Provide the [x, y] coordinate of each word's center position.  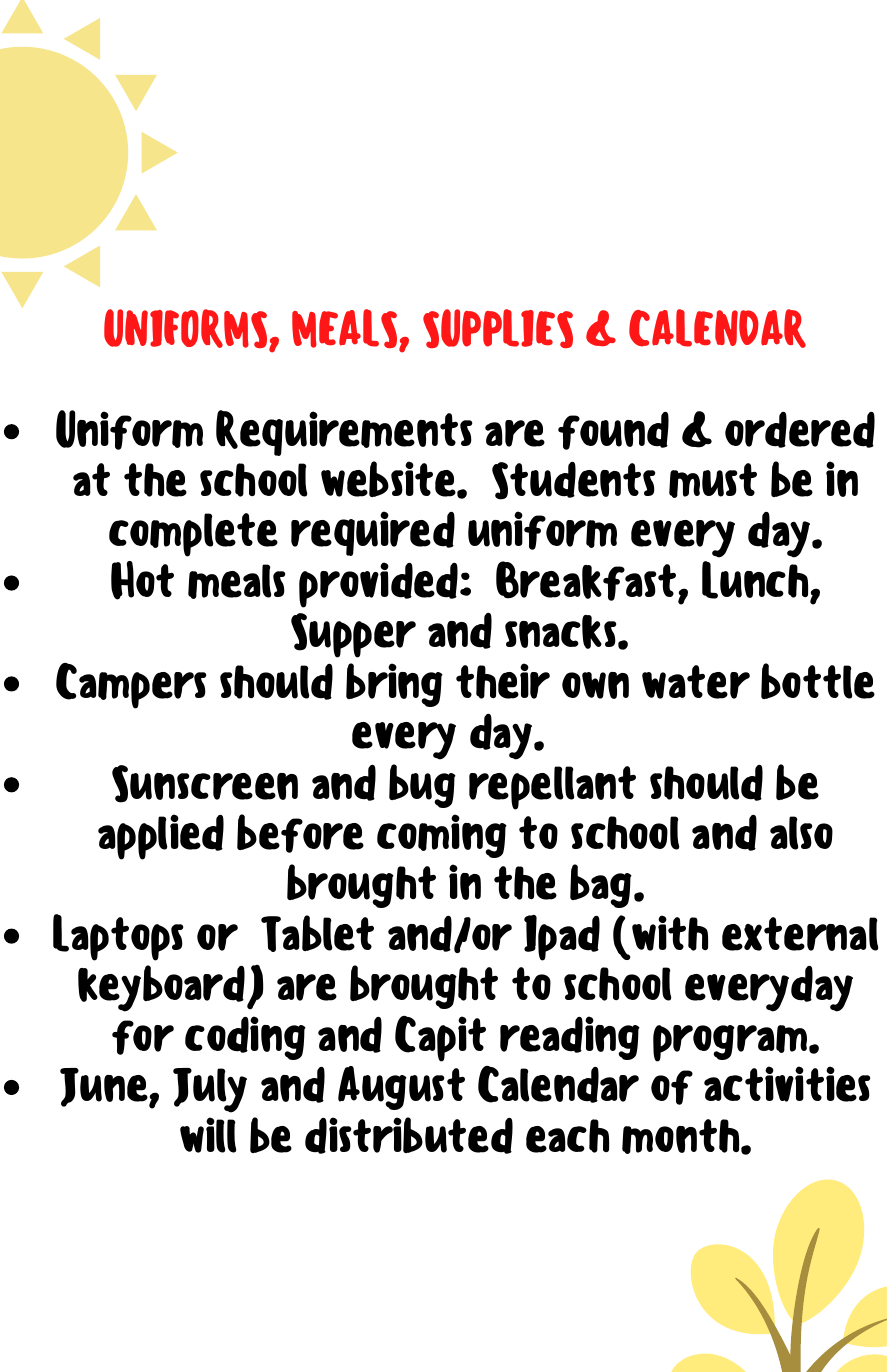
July [210, 1090]
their [503, 681]
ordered [800, 430]
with [670, 933]
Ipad [562, 938]
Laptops [118, 937]
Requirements [344, 433]
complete [193, 535]
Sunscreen [205, 784]
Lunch [756, 581]
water [696, 682]
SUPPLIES [498, 328]
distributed [409, 1135]
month [682, 1136]
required [373, 533]
